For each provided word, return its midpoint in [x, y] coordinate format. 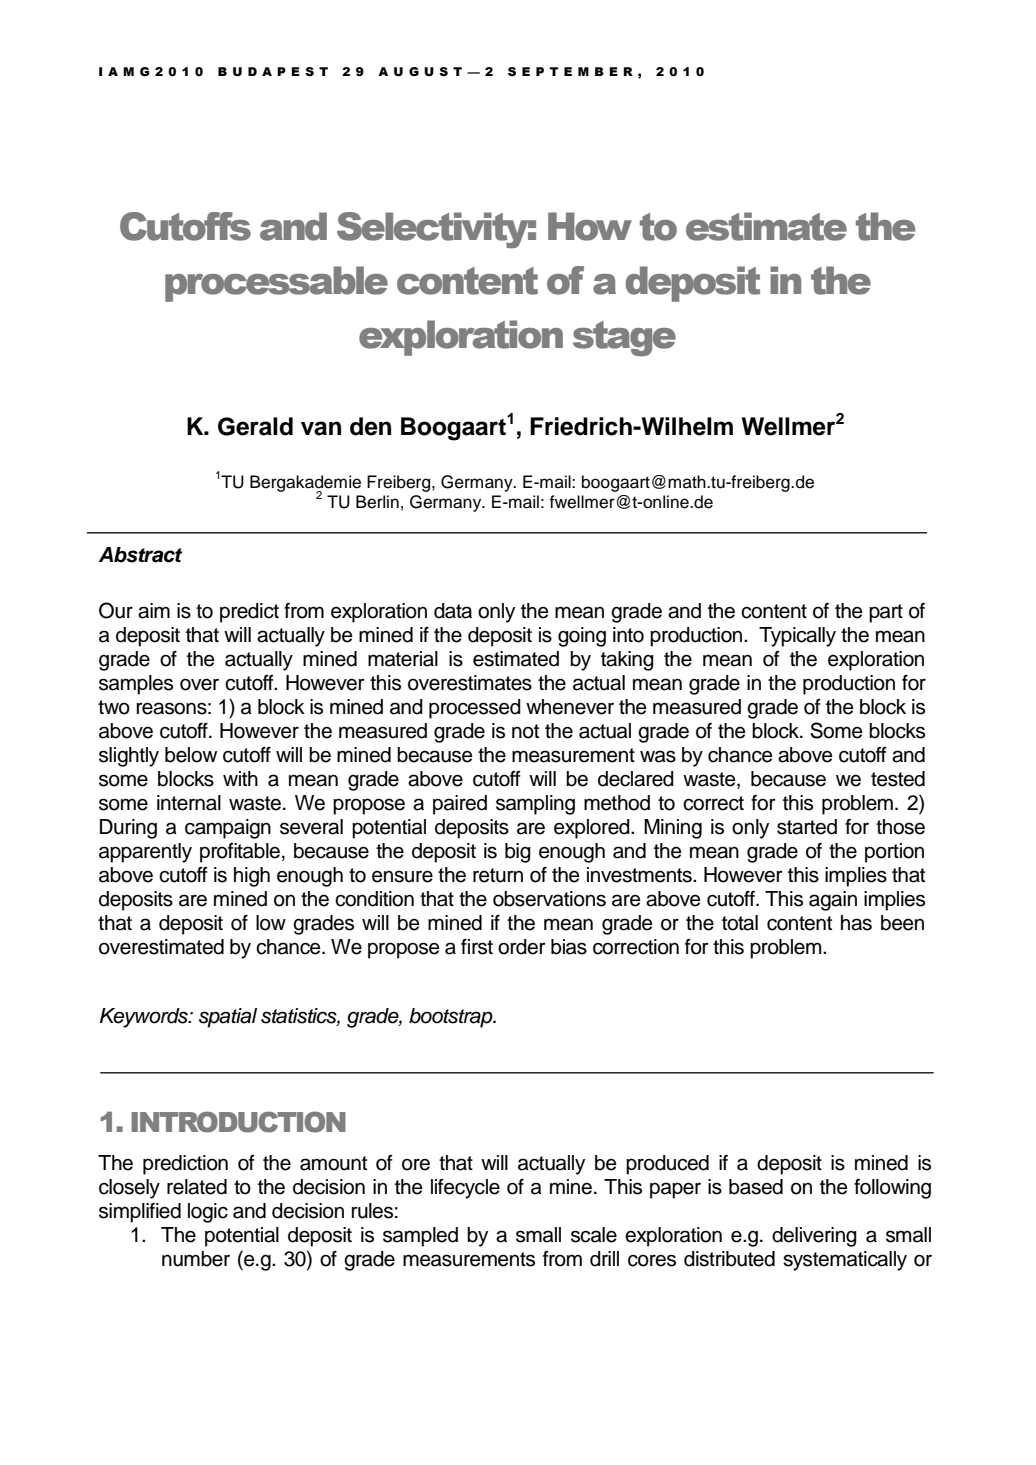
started [807, 827]
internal [189, 803]
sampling [535, 805]
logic [208, 1213]
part [886, 613]
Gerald [255, 426]
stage [624, 339]
